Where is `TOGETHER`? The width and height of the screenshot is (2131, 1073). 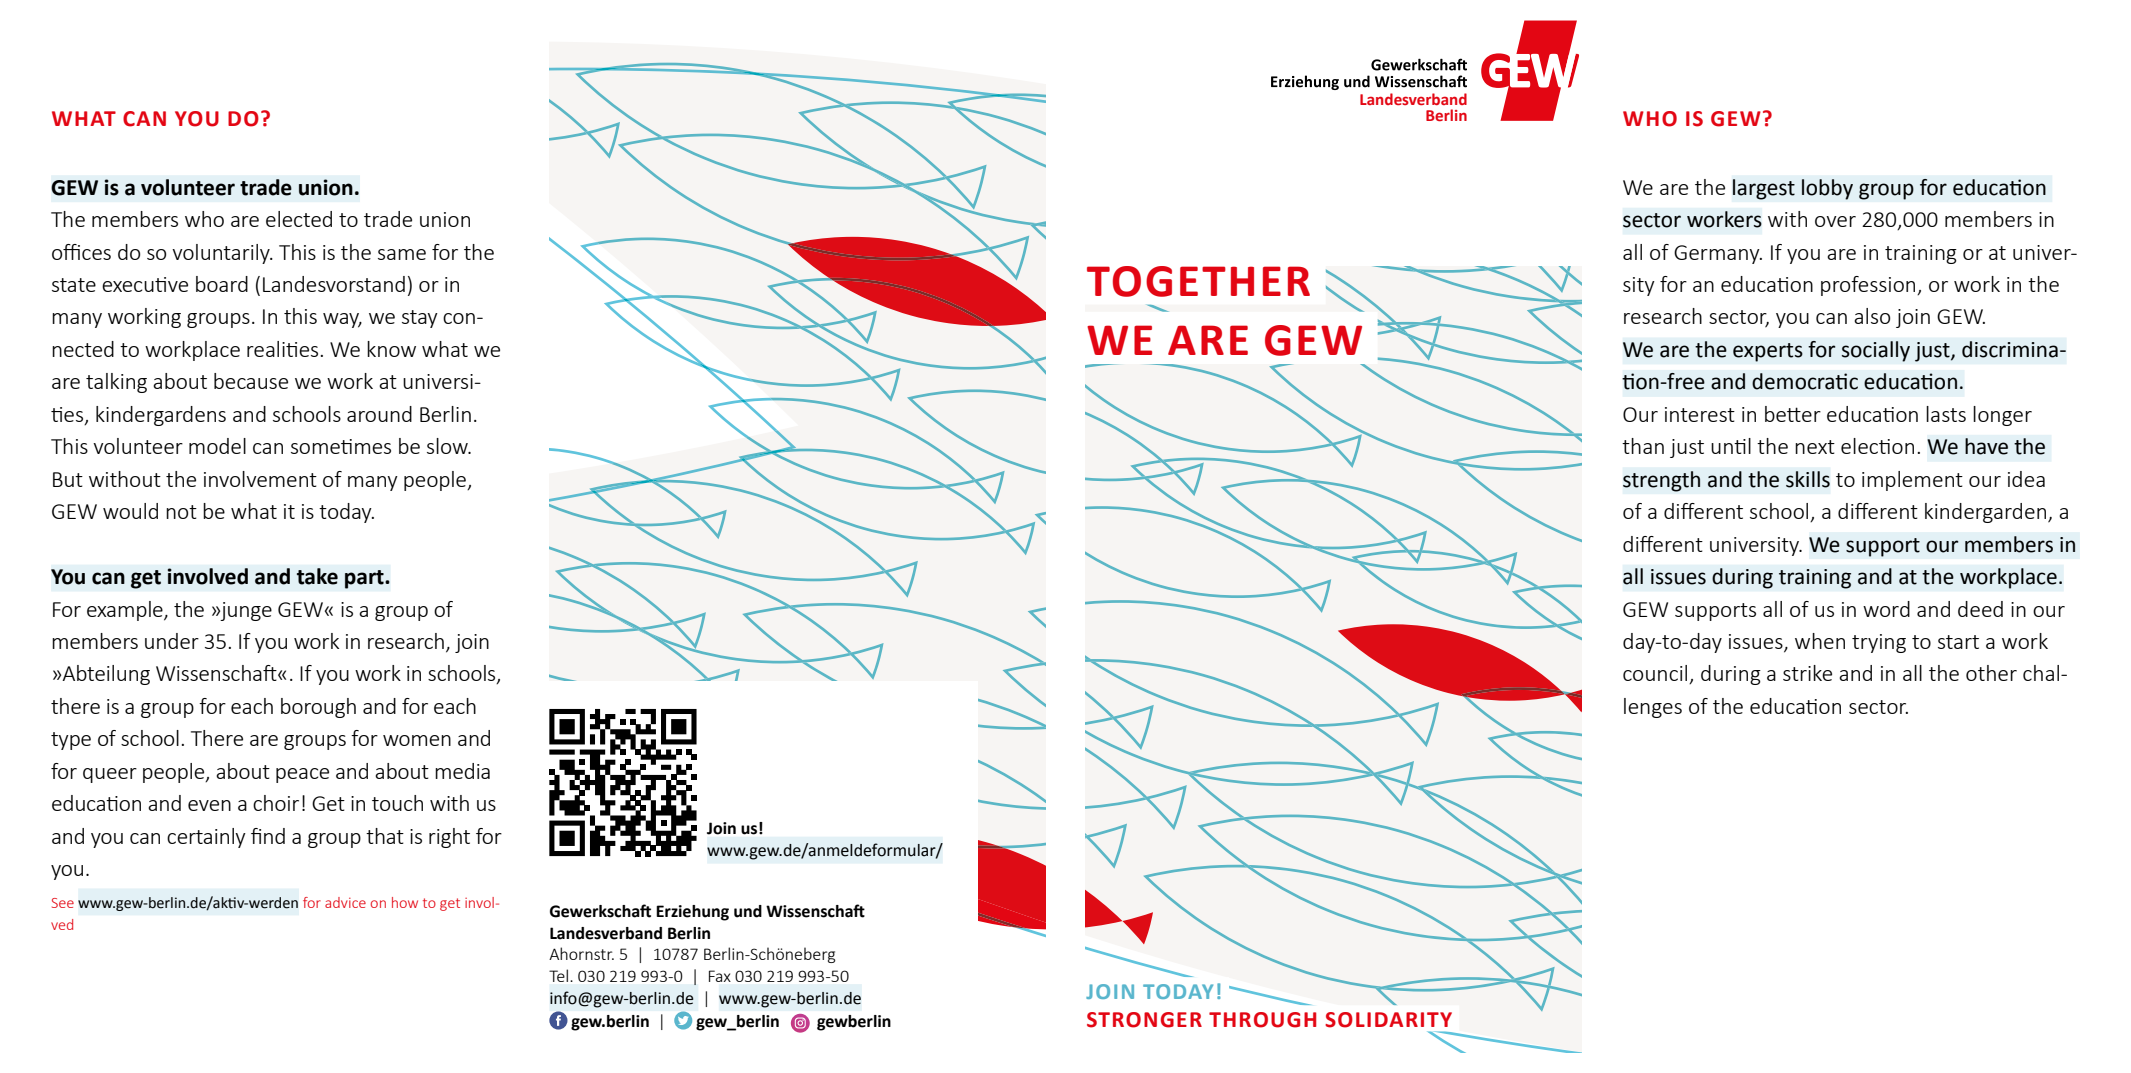 TOGETHER is located at coordinates (1198, 281).
